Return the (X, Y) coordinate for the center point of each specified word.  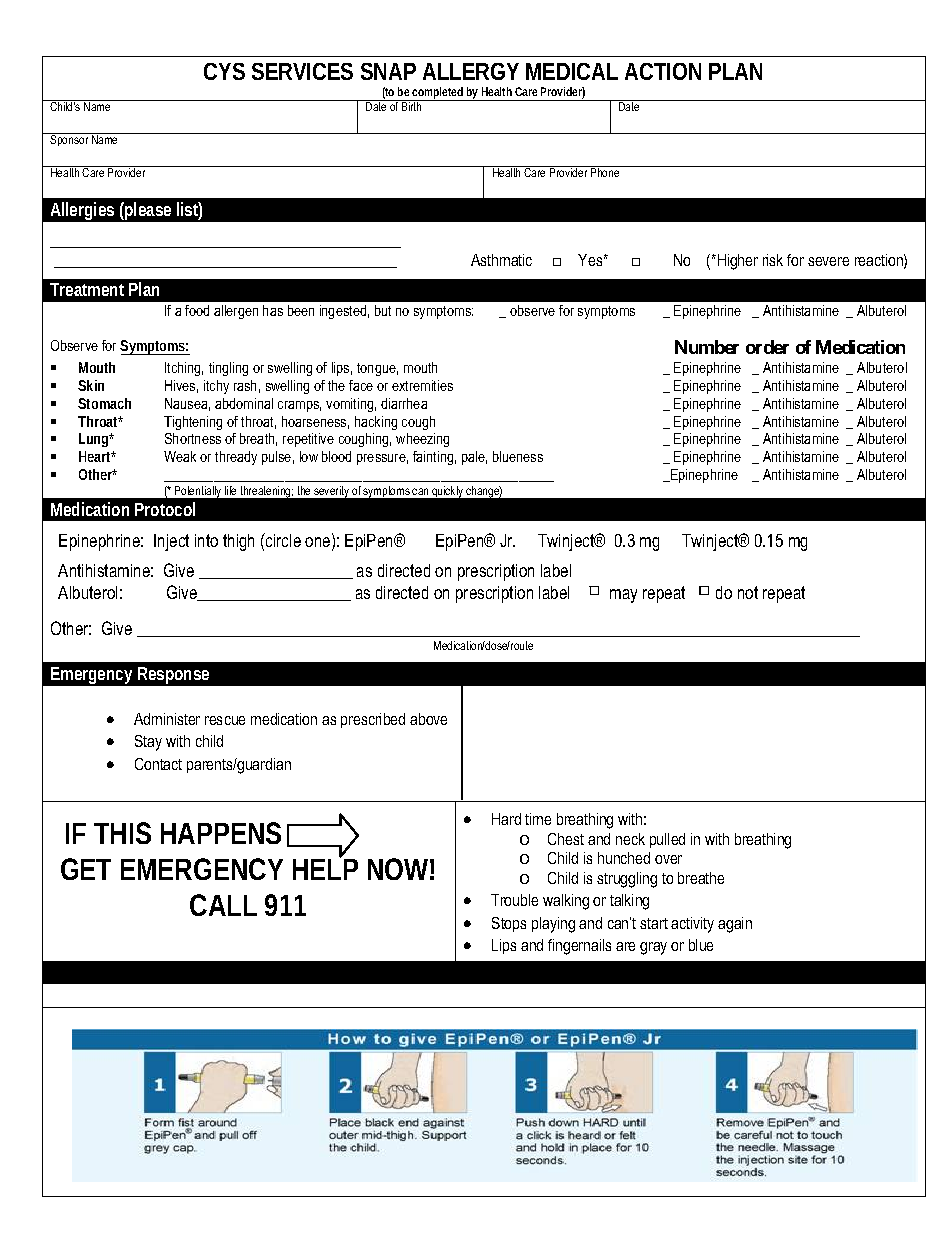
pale (474, 458)
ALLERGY (471, 71)
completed (438, 94)
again (735, 925)
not (748, 592)
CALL (223, 905)
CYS (224, 71)
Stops (509, 924)
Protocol (165, 509)
